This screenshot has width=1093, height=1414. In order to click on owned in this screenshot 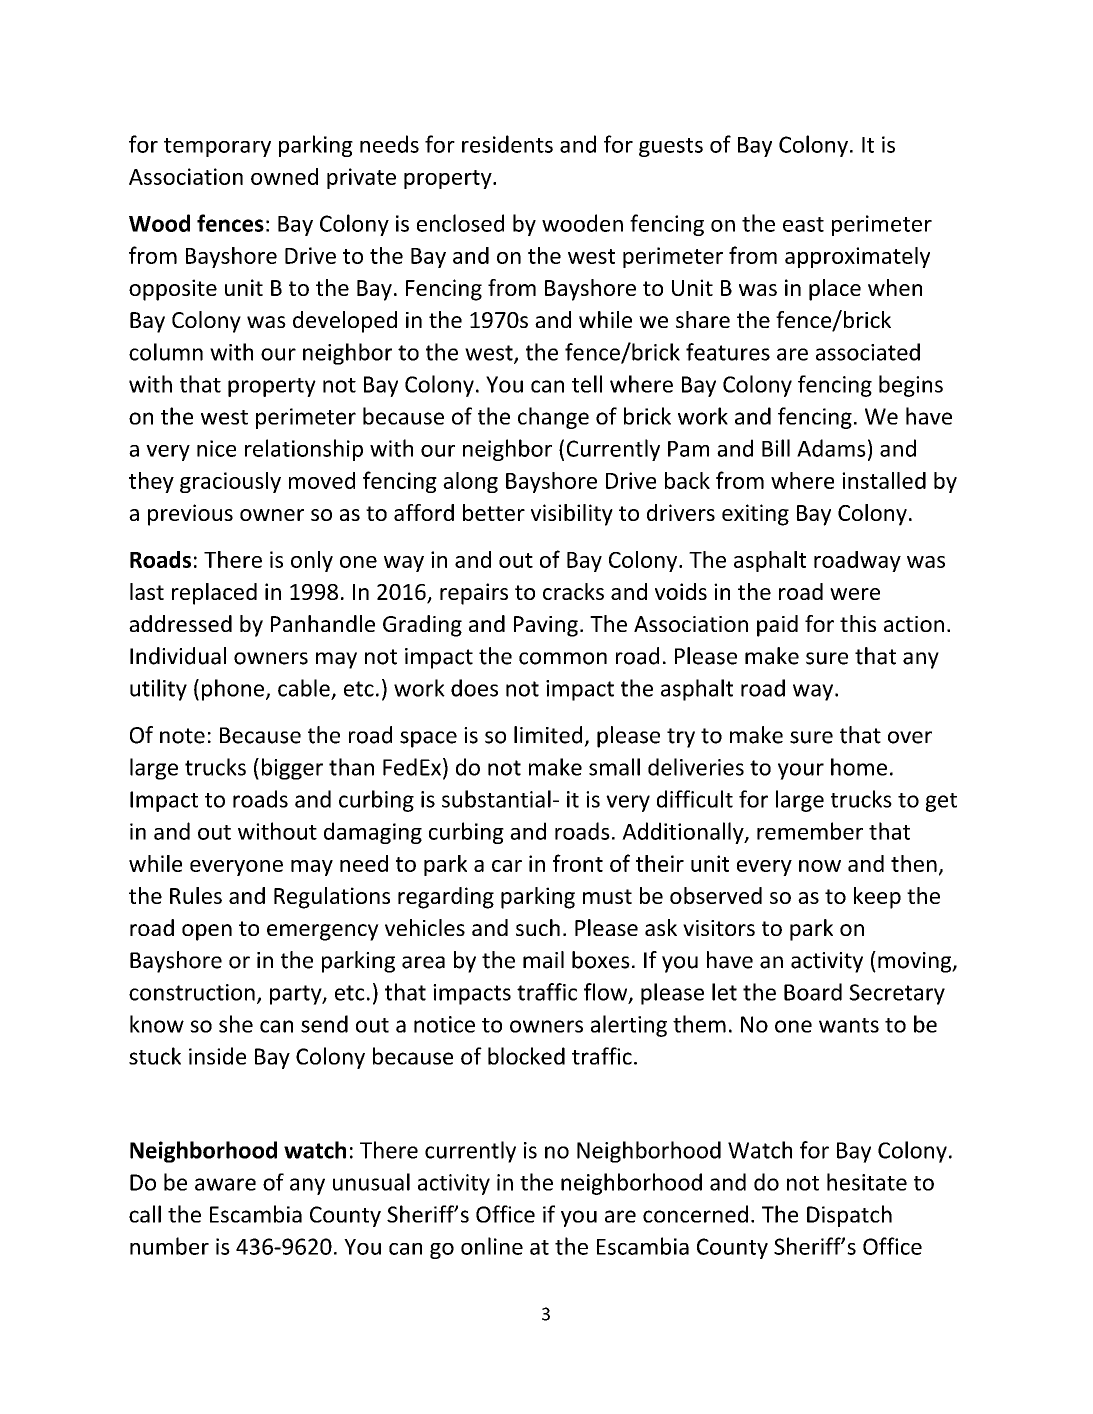, I will do `click(284, 176)`.
